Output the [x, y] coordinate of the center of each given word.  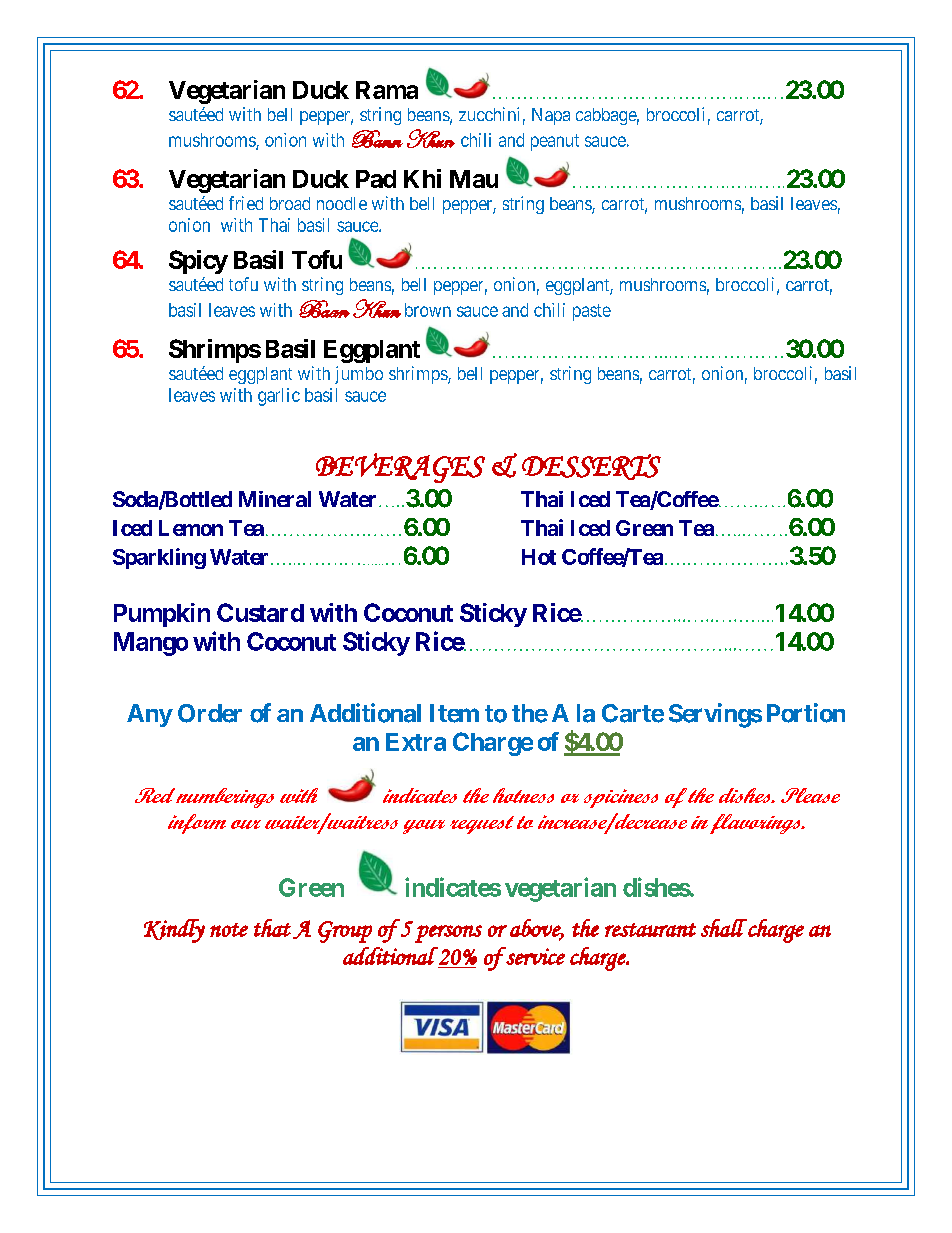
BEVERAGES [400, 468]
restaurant [650, 930]
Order [210, 713]
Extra [416, 742]
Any [150, 715]
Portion [806, 713]
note [229, 930]
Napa [551, 116]
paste [592, 312]
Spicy [198, 262]
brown [428, 310]
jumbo [359, 375]
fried [246, 203]
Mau [474, 179]
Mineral [275, 499]
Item [454, 713]
